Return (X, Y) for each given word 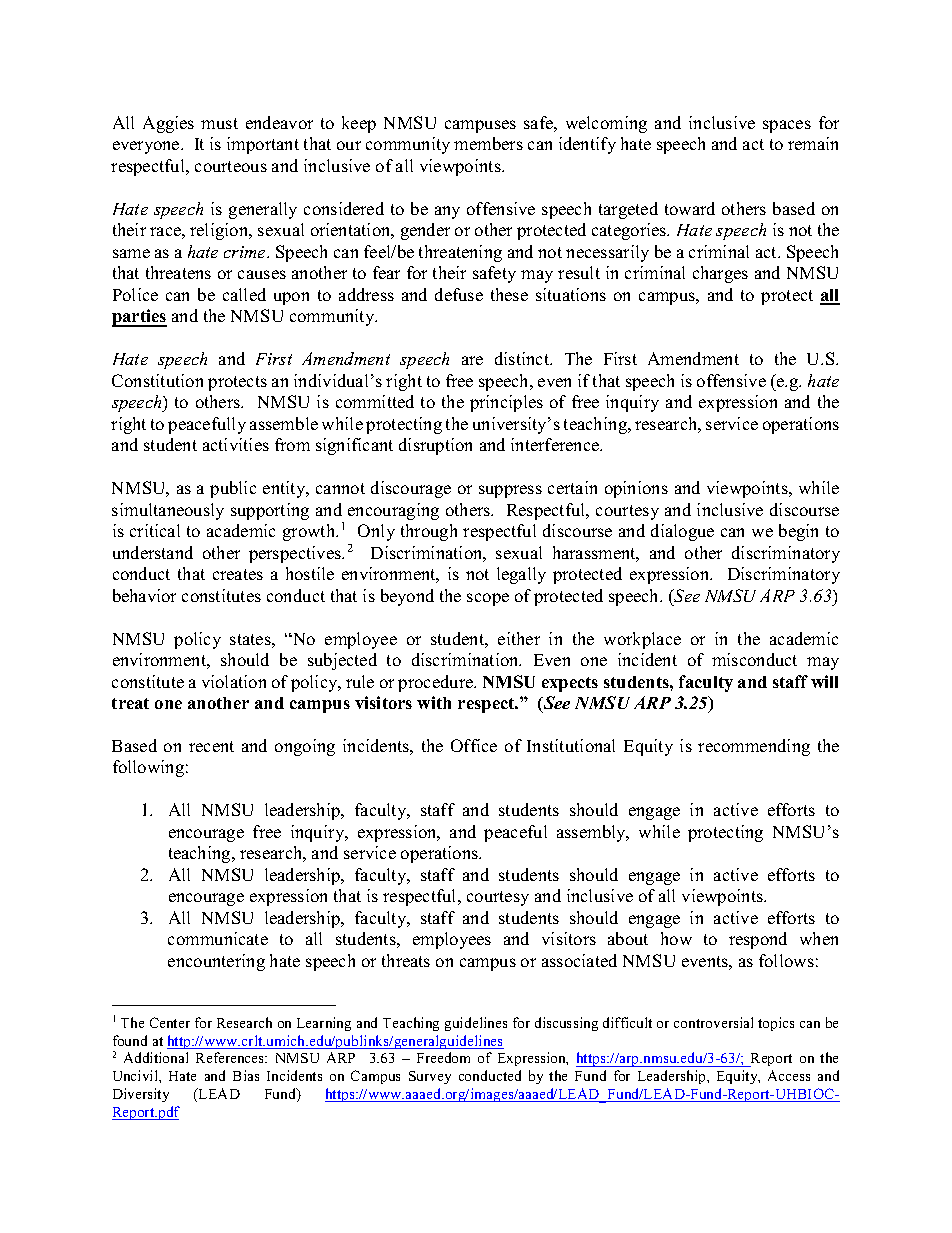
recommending (754, 747)
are (472, 360)
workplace (642, 640)
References (231, 1057)
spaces (787, 126)
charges (720, 274)
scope (488, 599)
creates (238, 574)
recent (211, 746)
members (488, 143)
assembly (592, 833)
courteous (231, 166)
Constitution (157, 380)
